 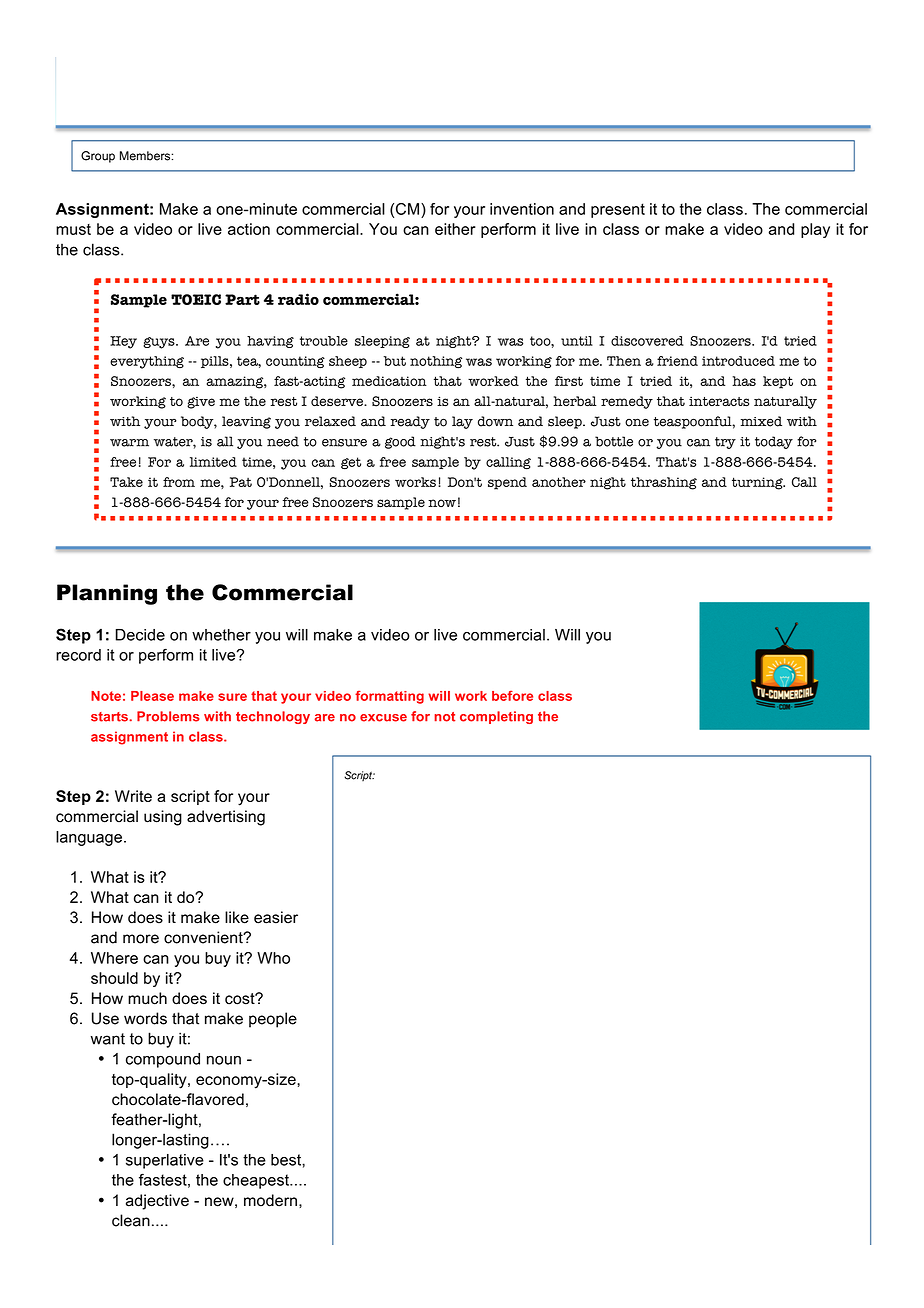 I want to click on modern, so click(x=270, y=1200).
